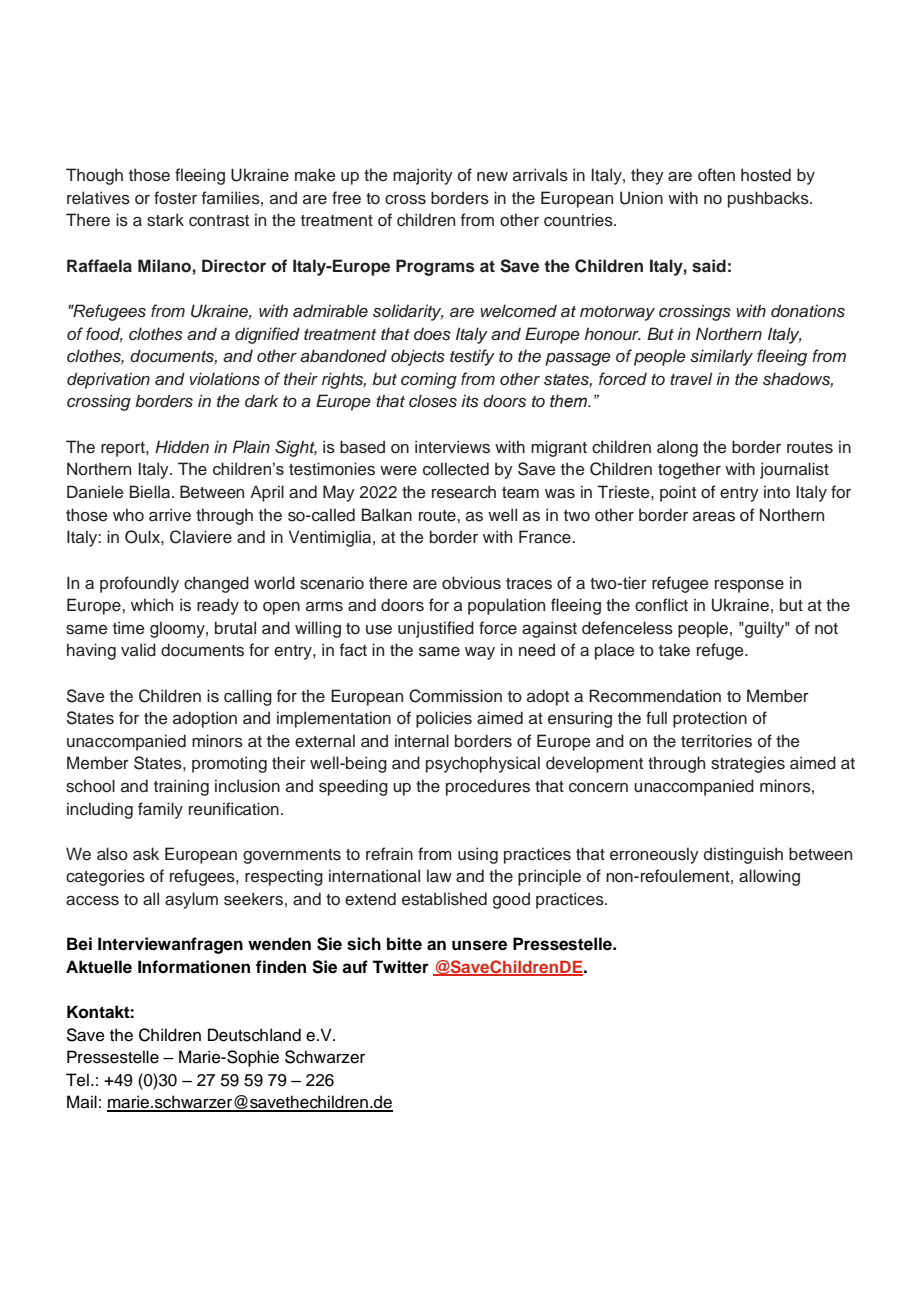  Describe the element at coordinates (769, 877) in the screenshot. I see `allowing` at that location.
